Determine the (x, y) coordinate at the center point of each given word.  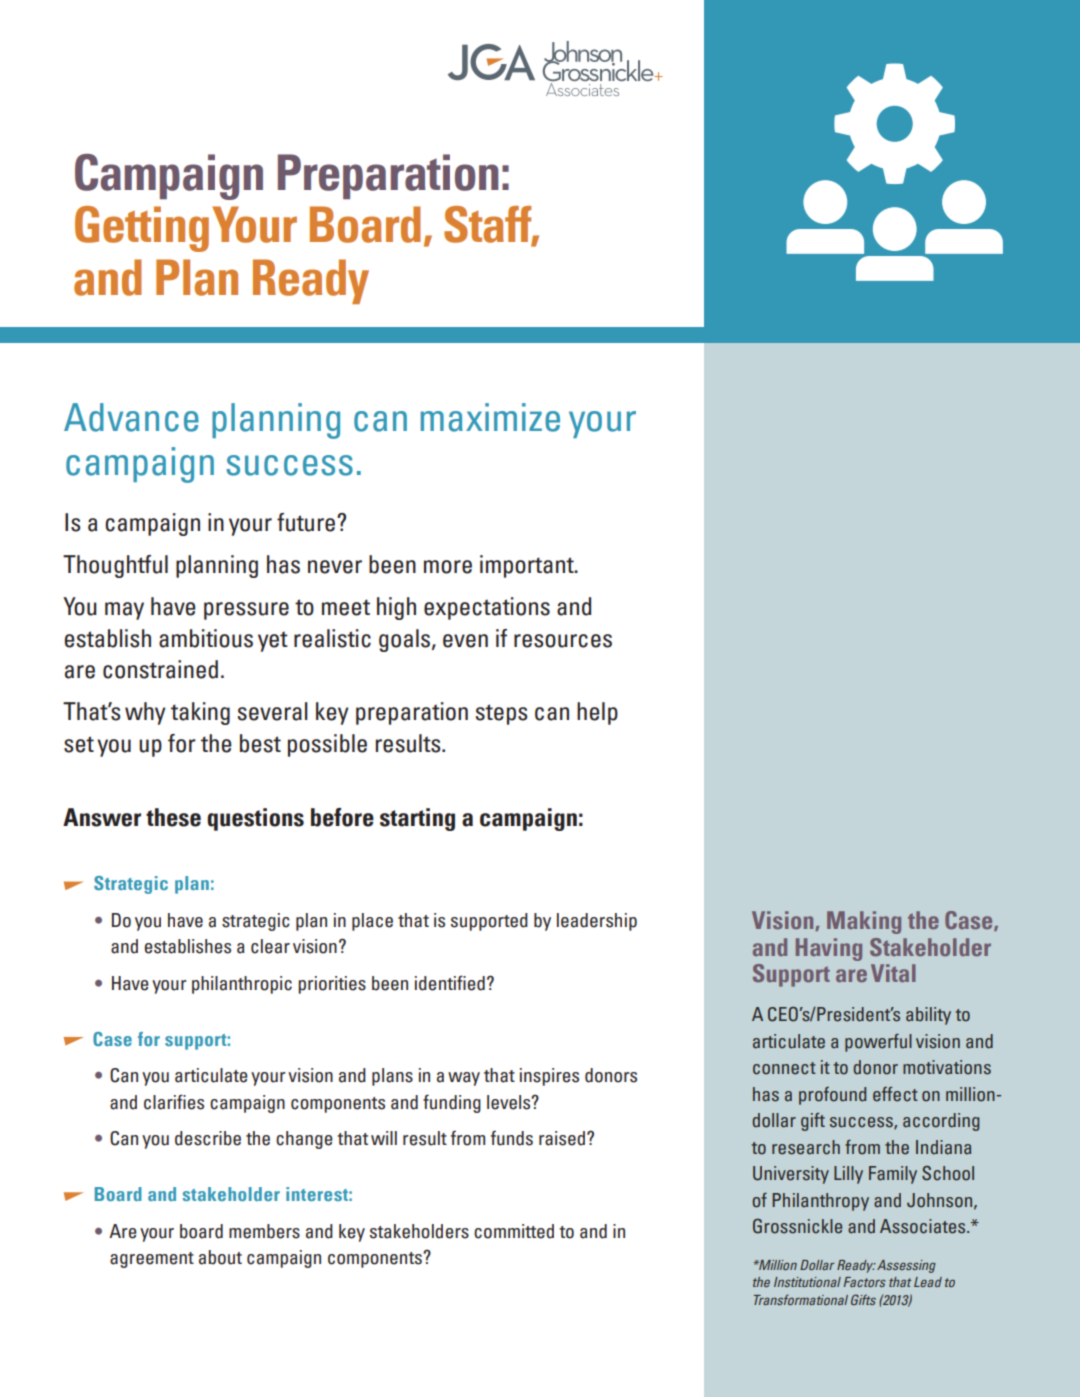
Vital (893, 973)
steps (501, 714)
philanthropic (242, 985)
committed (514, 1231)
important (528, 566)
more (448, 567)
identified (450, 983)
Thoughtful (115, 566)
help (597, 713)
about (220, 1257)
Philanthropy (820, 1202)
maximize (490, 417)
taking (200, 713)
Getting (142, 229)
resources (563, 641)
